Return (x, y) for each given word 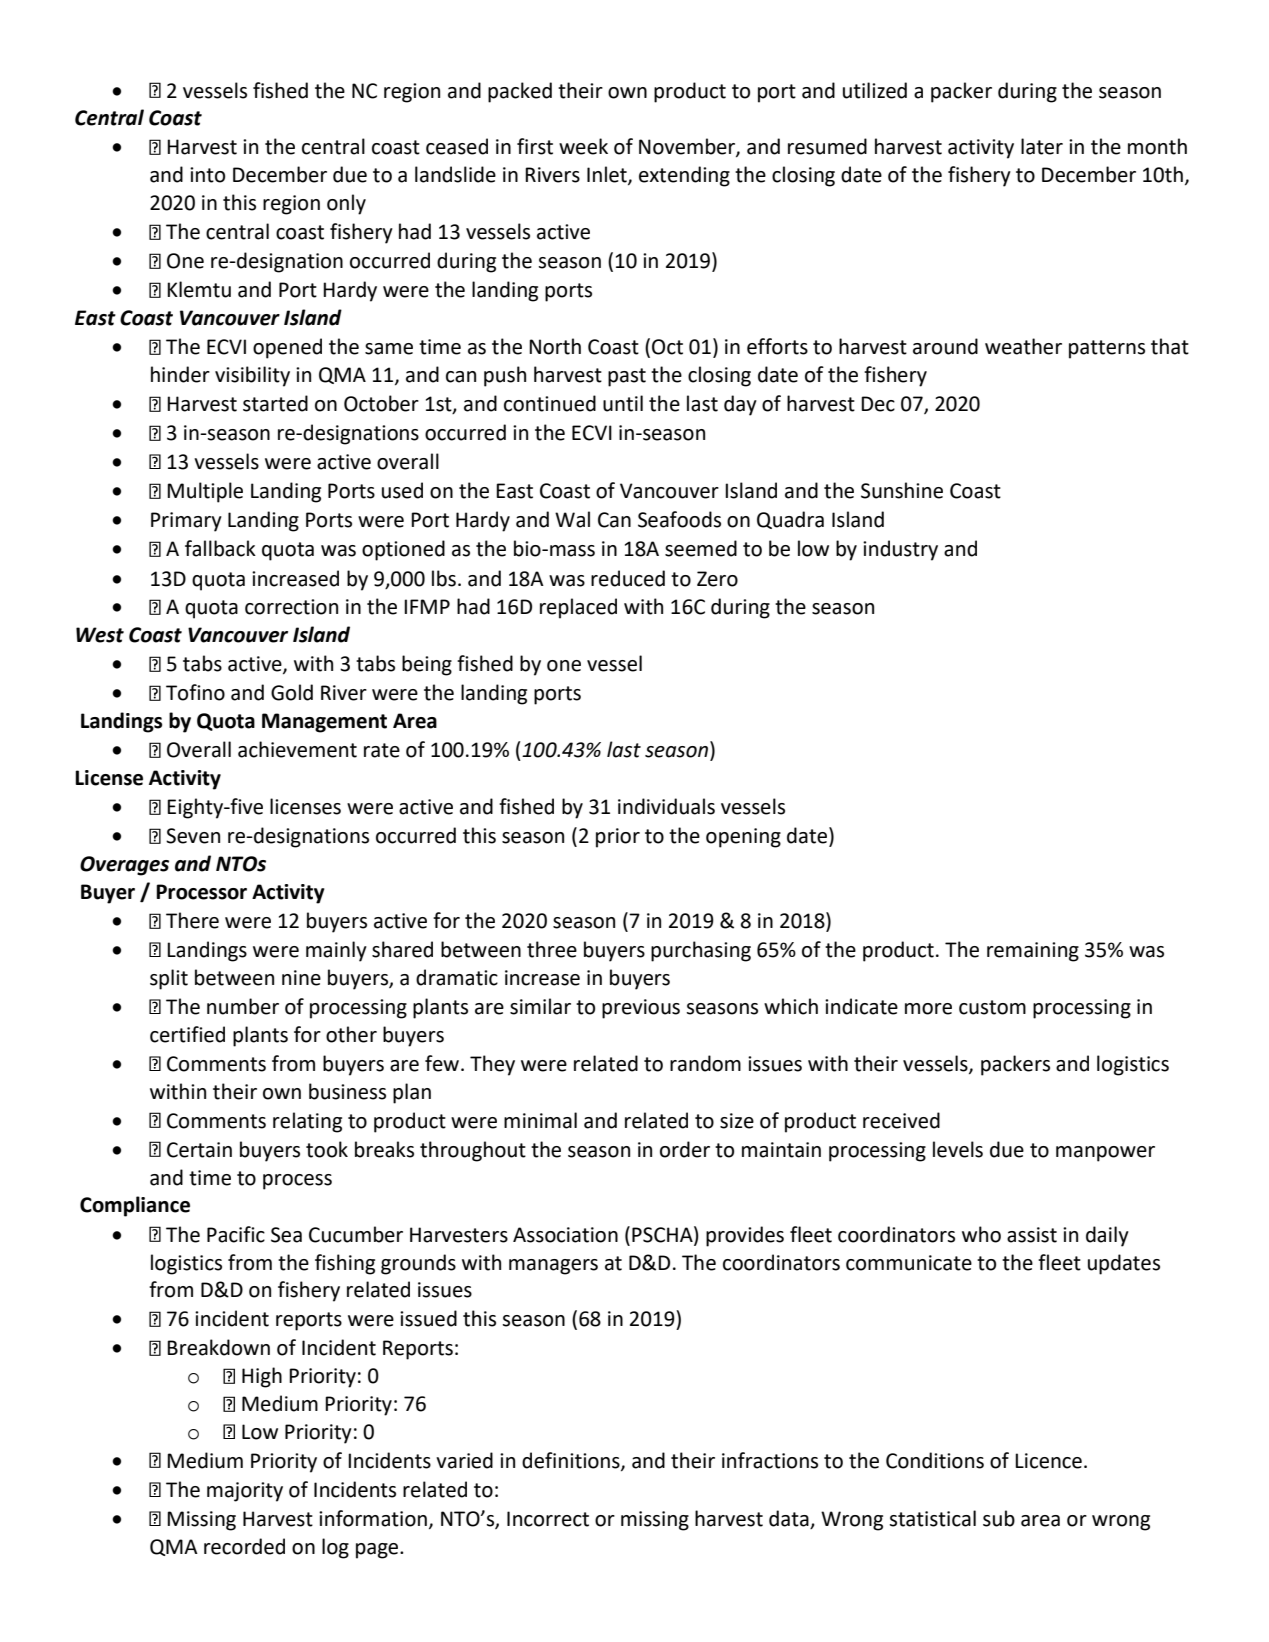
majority (245, 1492)
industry (900, 550)
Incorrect (548, 1519)
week (583, 146)
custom (992, 1007)
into (207, 175)
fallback (220, 548)
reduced (628, 578)
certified (187, 1034)
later (1042, 146)
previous (641, 1009)
